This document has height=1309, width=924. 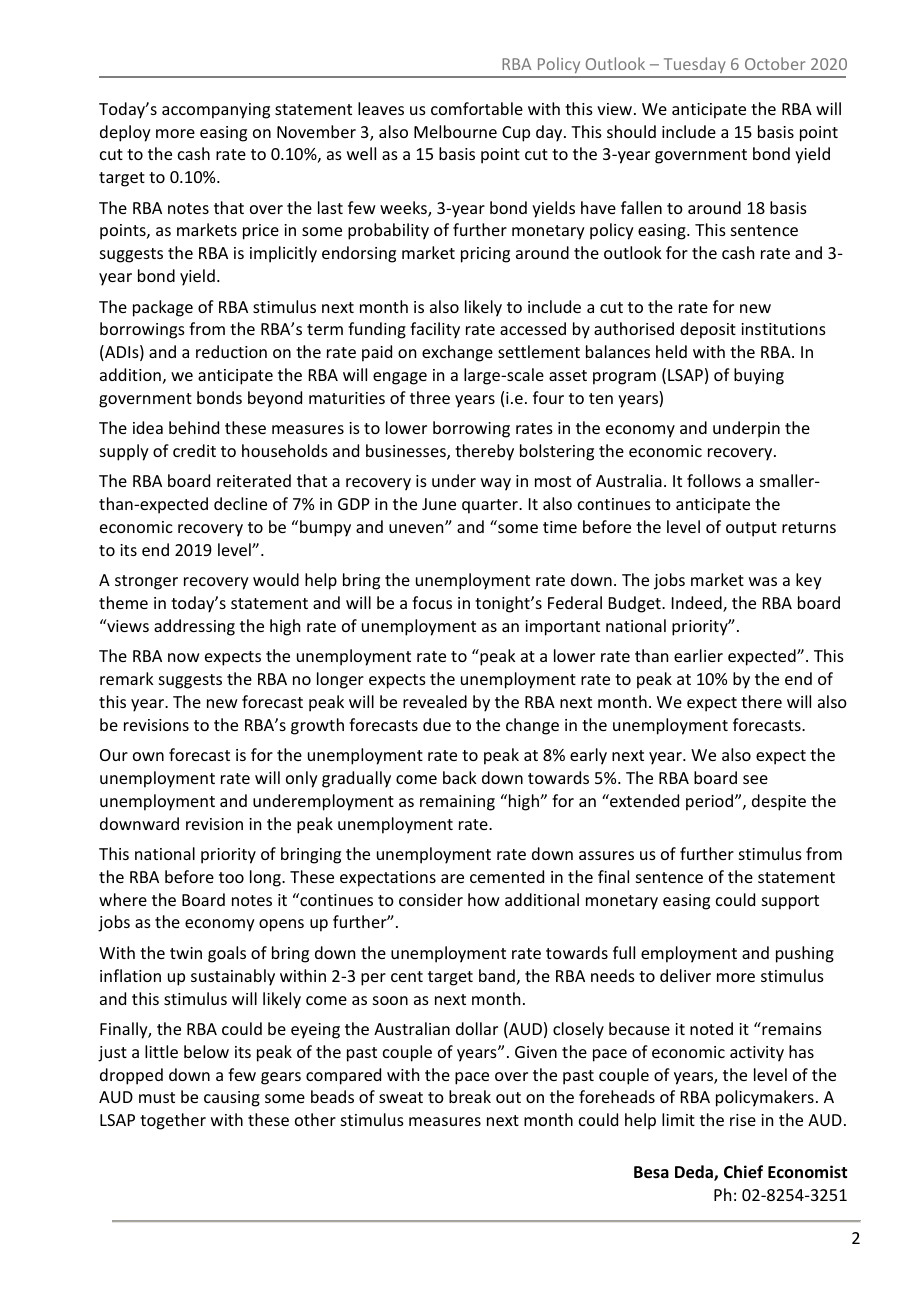 What do you see at coordinates (470, 1096) in the document?
I see `break` at bounding box center [470, 1096].
